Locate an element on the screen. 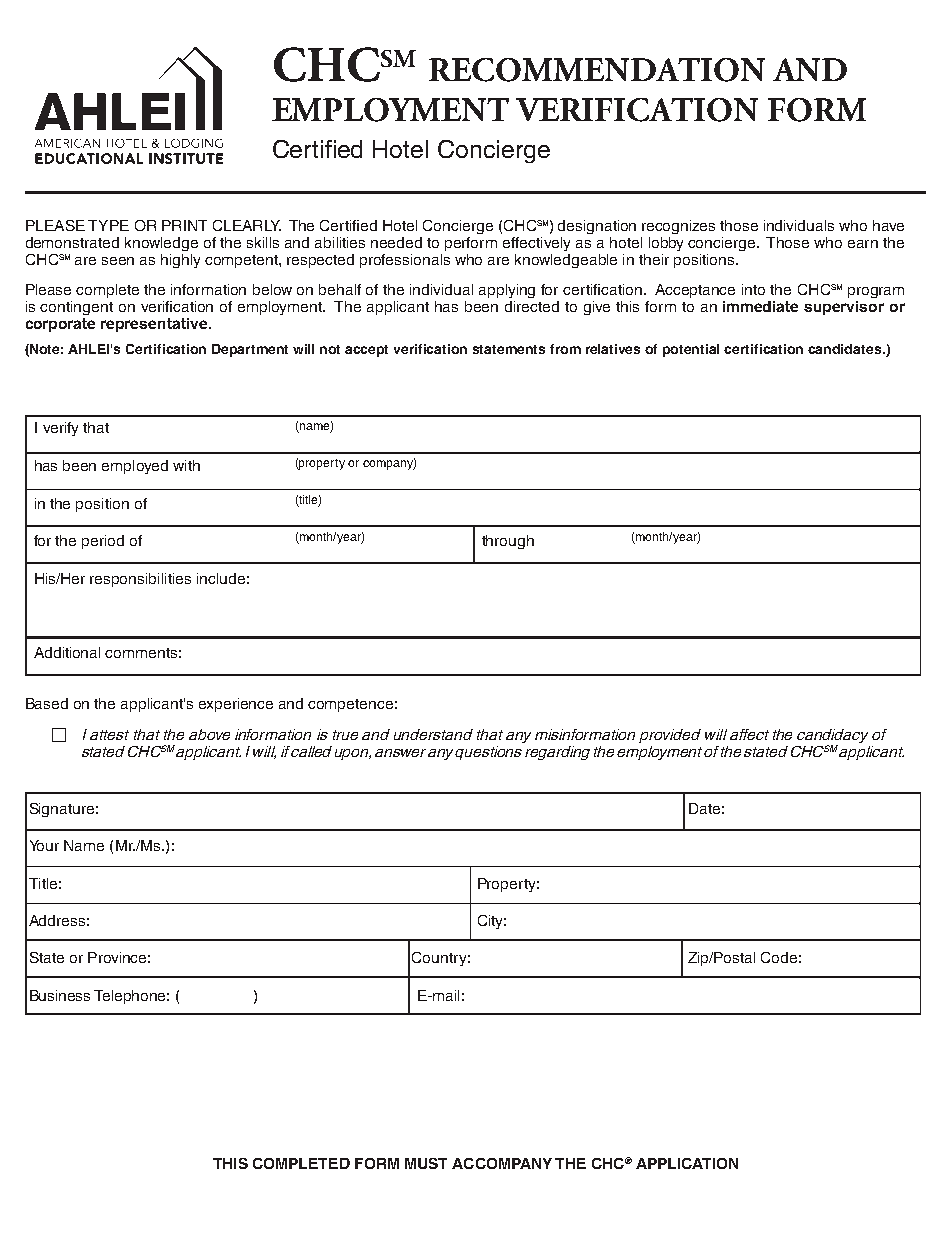 The height and width of the screenshot is (1233, 952). RECOMMENDATION is located at coordinates (597, 70).
